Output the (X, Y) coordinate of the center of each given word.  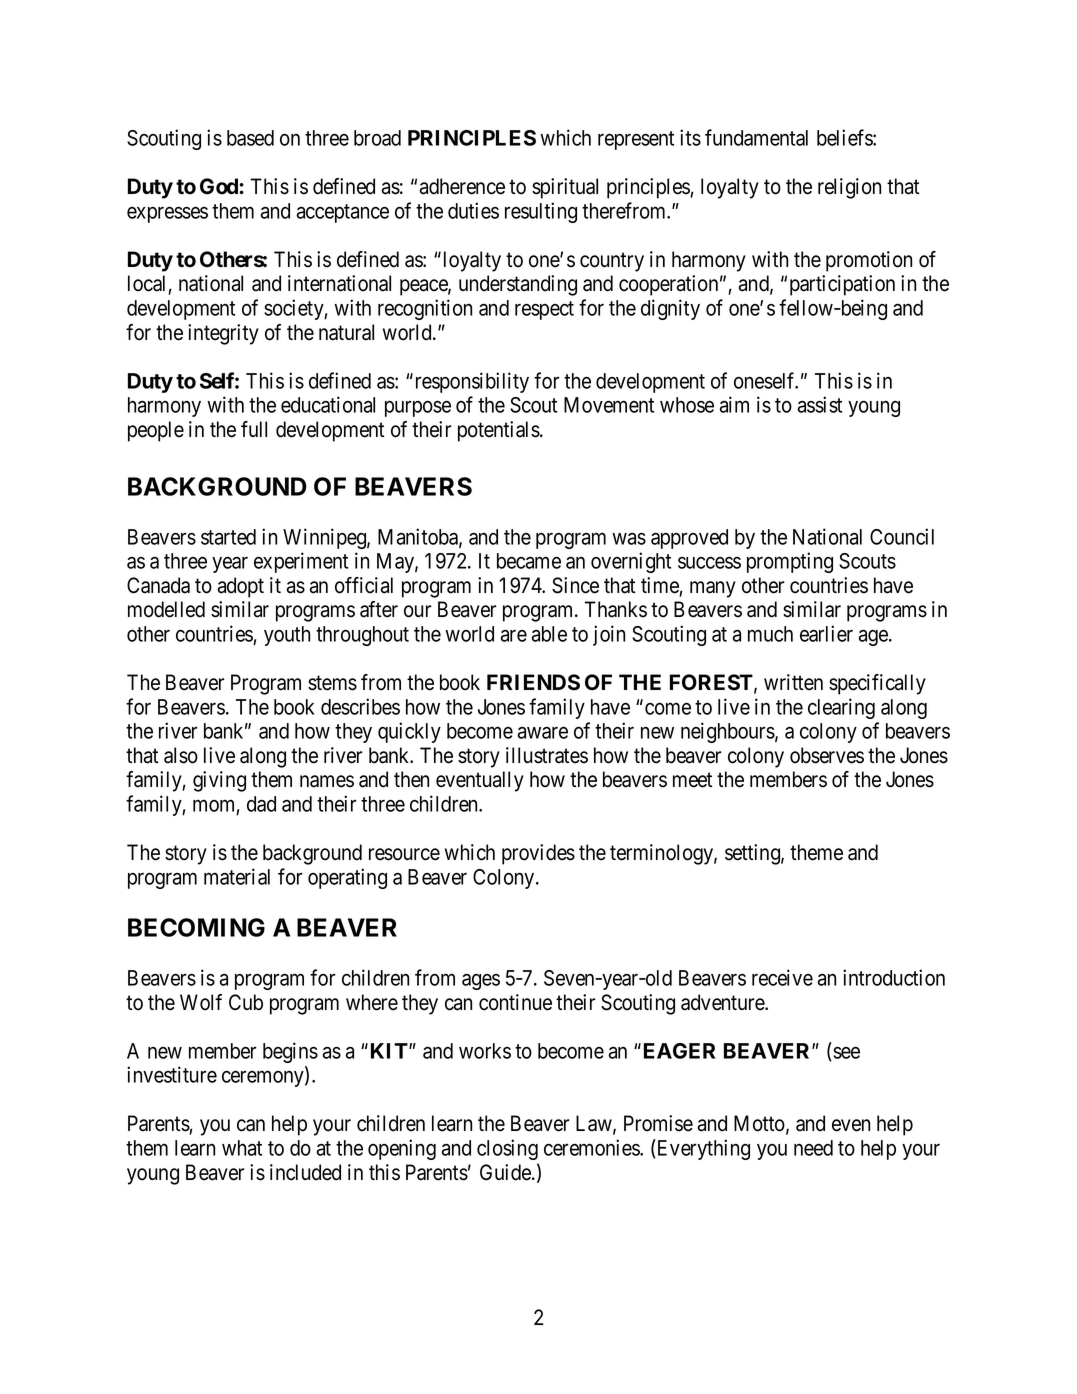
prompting (790, 562)
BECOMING (196, 927)
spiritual (565, 188)
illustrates (547, 755)
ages (481, 982)
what (242, 1148)
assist (820, 404)
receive (782, 977)
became (529, 561)
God (220, 186)
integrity (223, 334)
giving (219, 781)
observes (827, 755)
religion (849, 188)
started (228, 537)
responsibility (470, 382)
